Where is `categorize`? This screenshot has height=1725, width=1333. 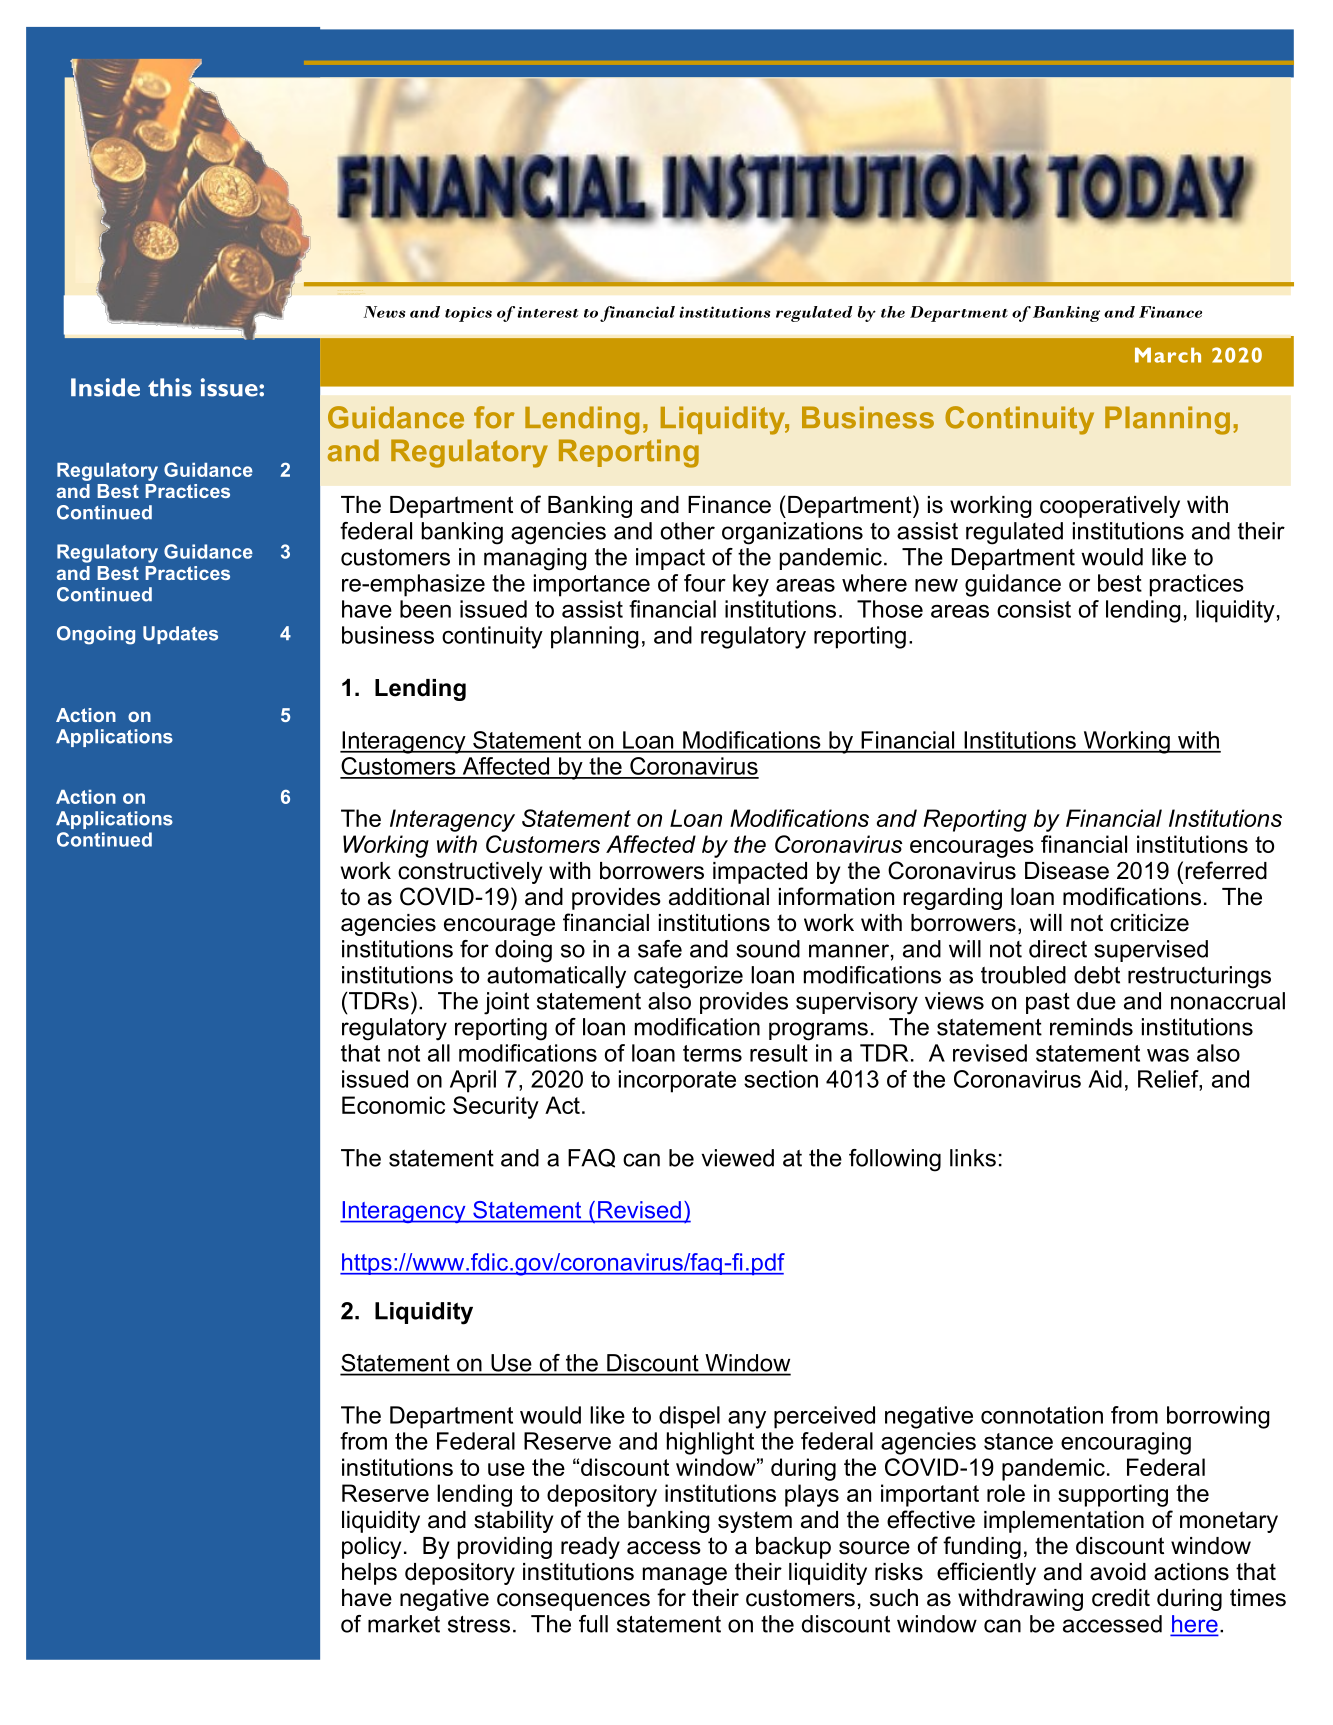
categorize is located at coordinates (688, 977).
